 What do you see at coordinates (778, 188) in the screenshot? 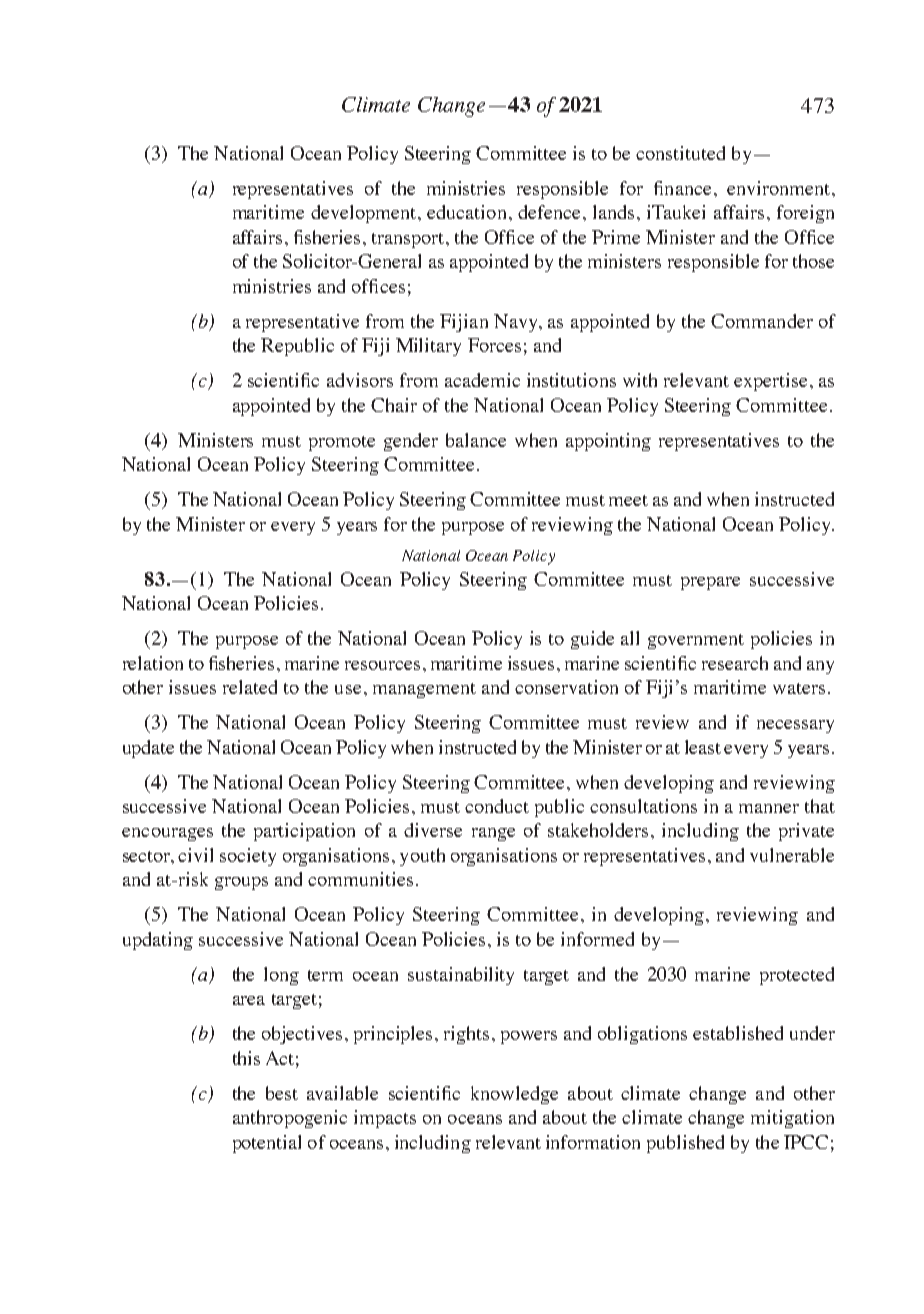
I see `environment` at bounding box center [778, 188].
